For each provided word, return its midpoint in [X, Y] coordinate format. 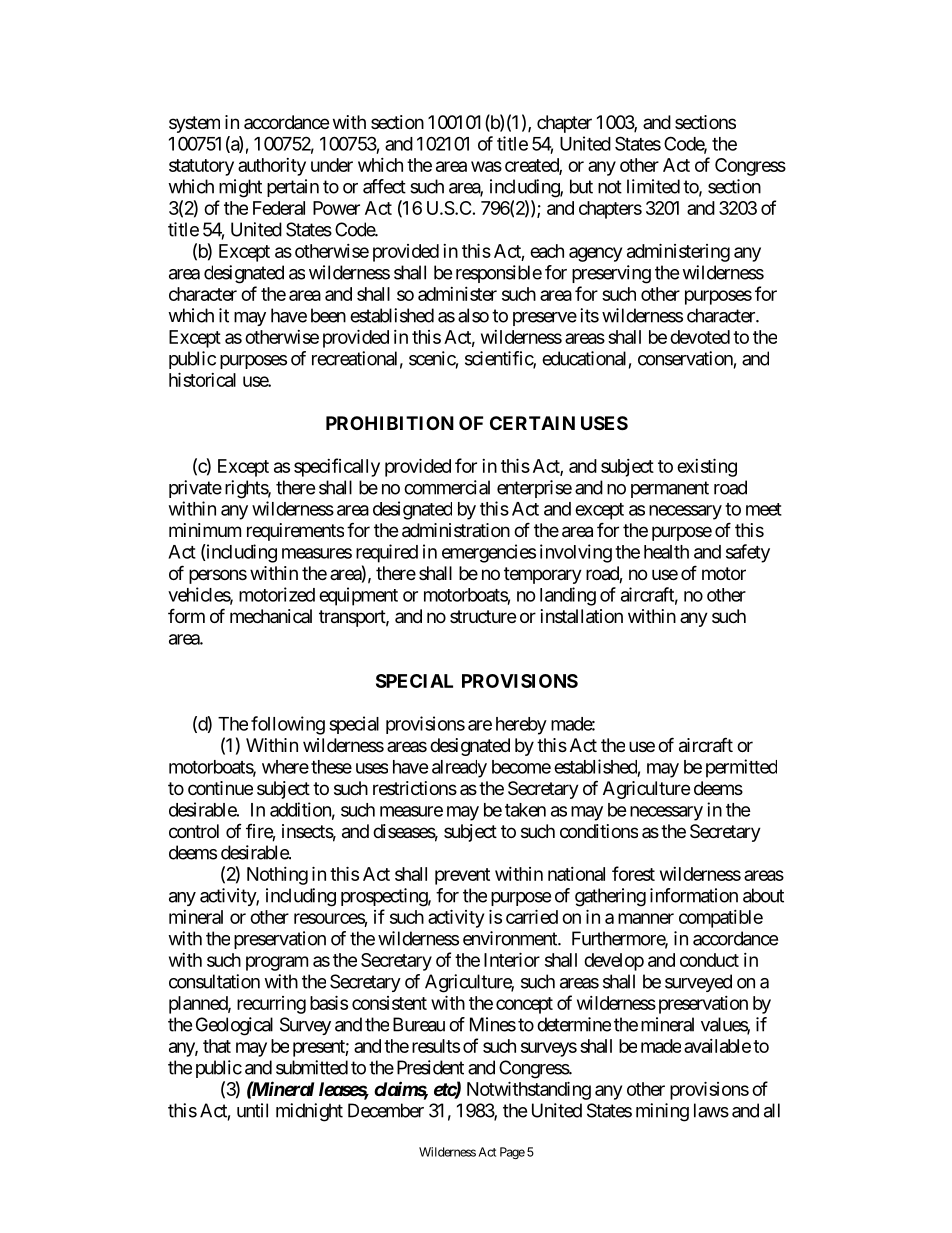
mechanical [271, 616]
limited [653, 186]
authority [272, 167]
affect [384, 186]
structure [483, 616]
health [666, 552]
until [252, 1110]
